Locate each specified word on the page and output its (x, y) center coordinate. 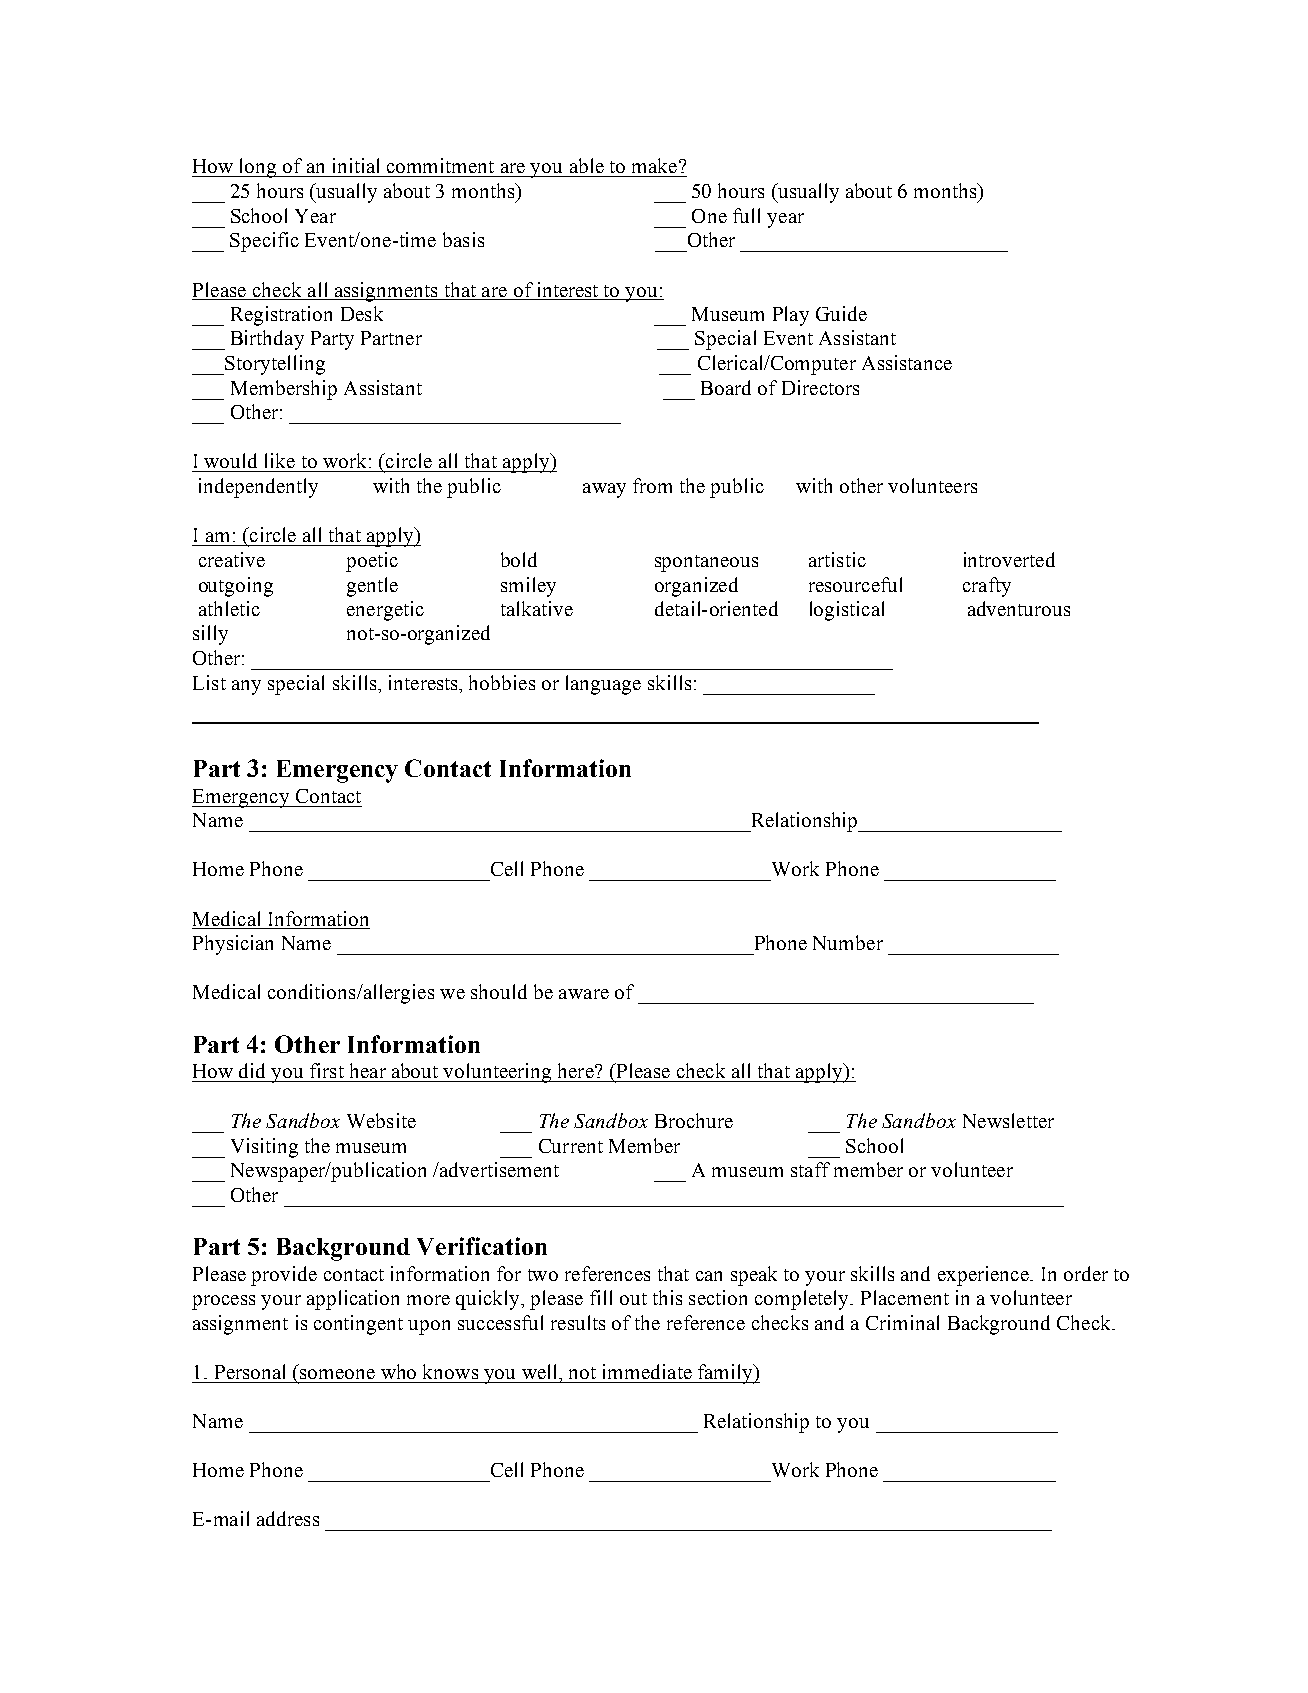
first (327, 1070)
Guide (841, 313)
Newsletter (1008, 1120)
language (603, 685)
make (656, 165)
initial (356, 165)
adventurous (1019, 608)
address (288, 1518)
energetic (385, 611)
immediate (647, 1371)
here (577, 1070)
